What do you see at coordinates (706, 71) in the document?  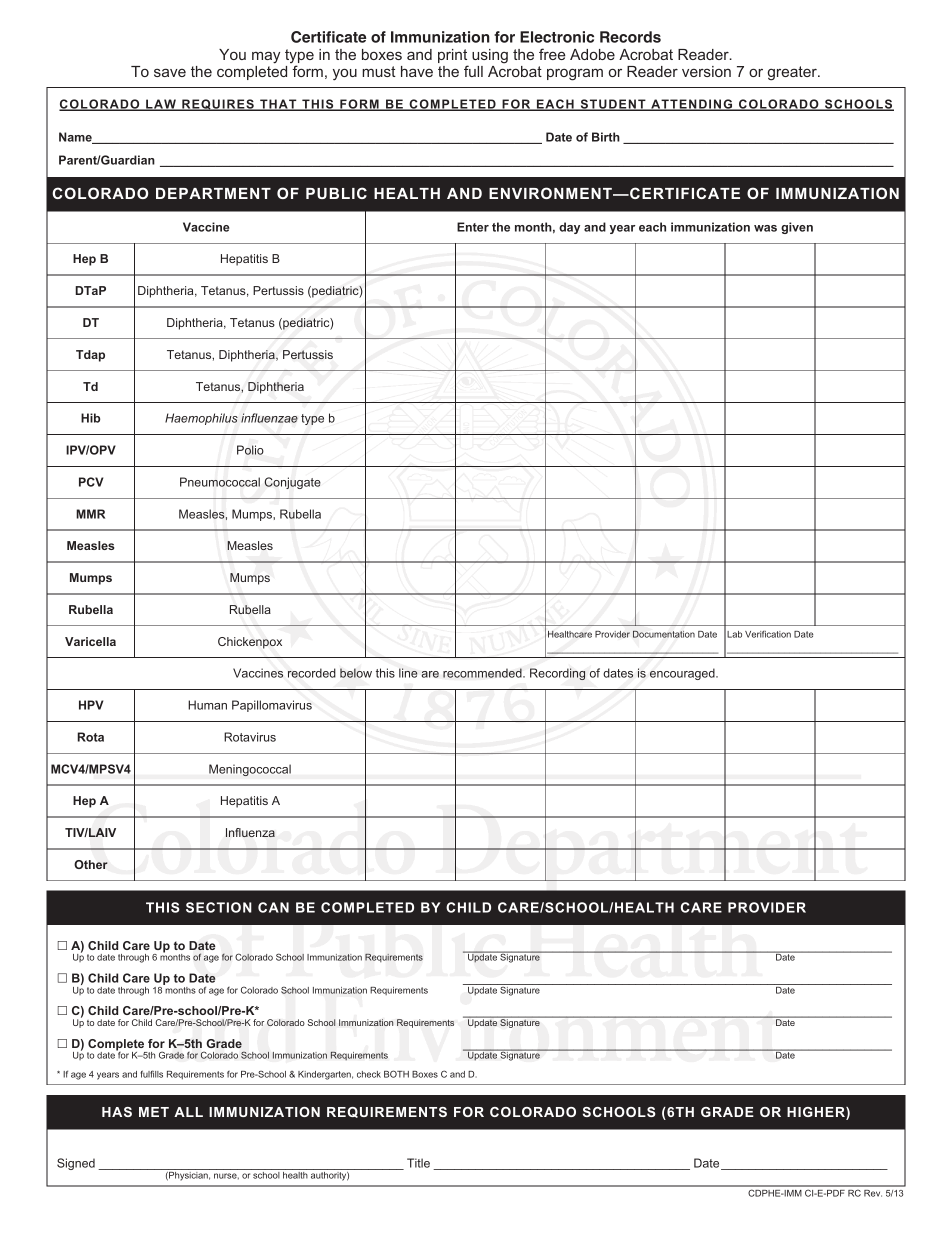 I see `version` at bounding box center [706, 71].
